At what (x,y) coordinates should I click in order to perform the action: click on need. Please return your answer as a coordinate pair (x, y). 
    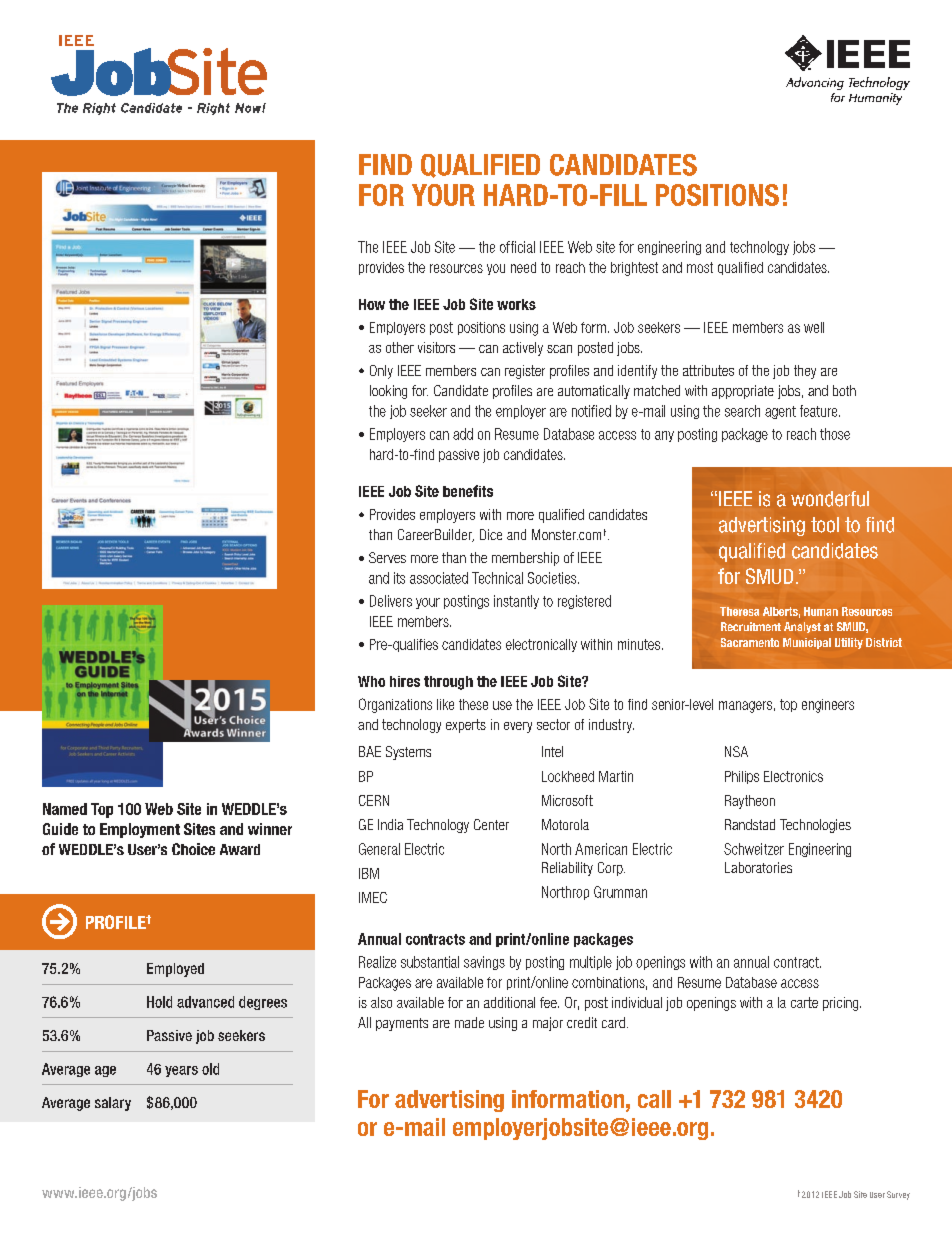
    Looking at the image, I should click on (523, 267).
